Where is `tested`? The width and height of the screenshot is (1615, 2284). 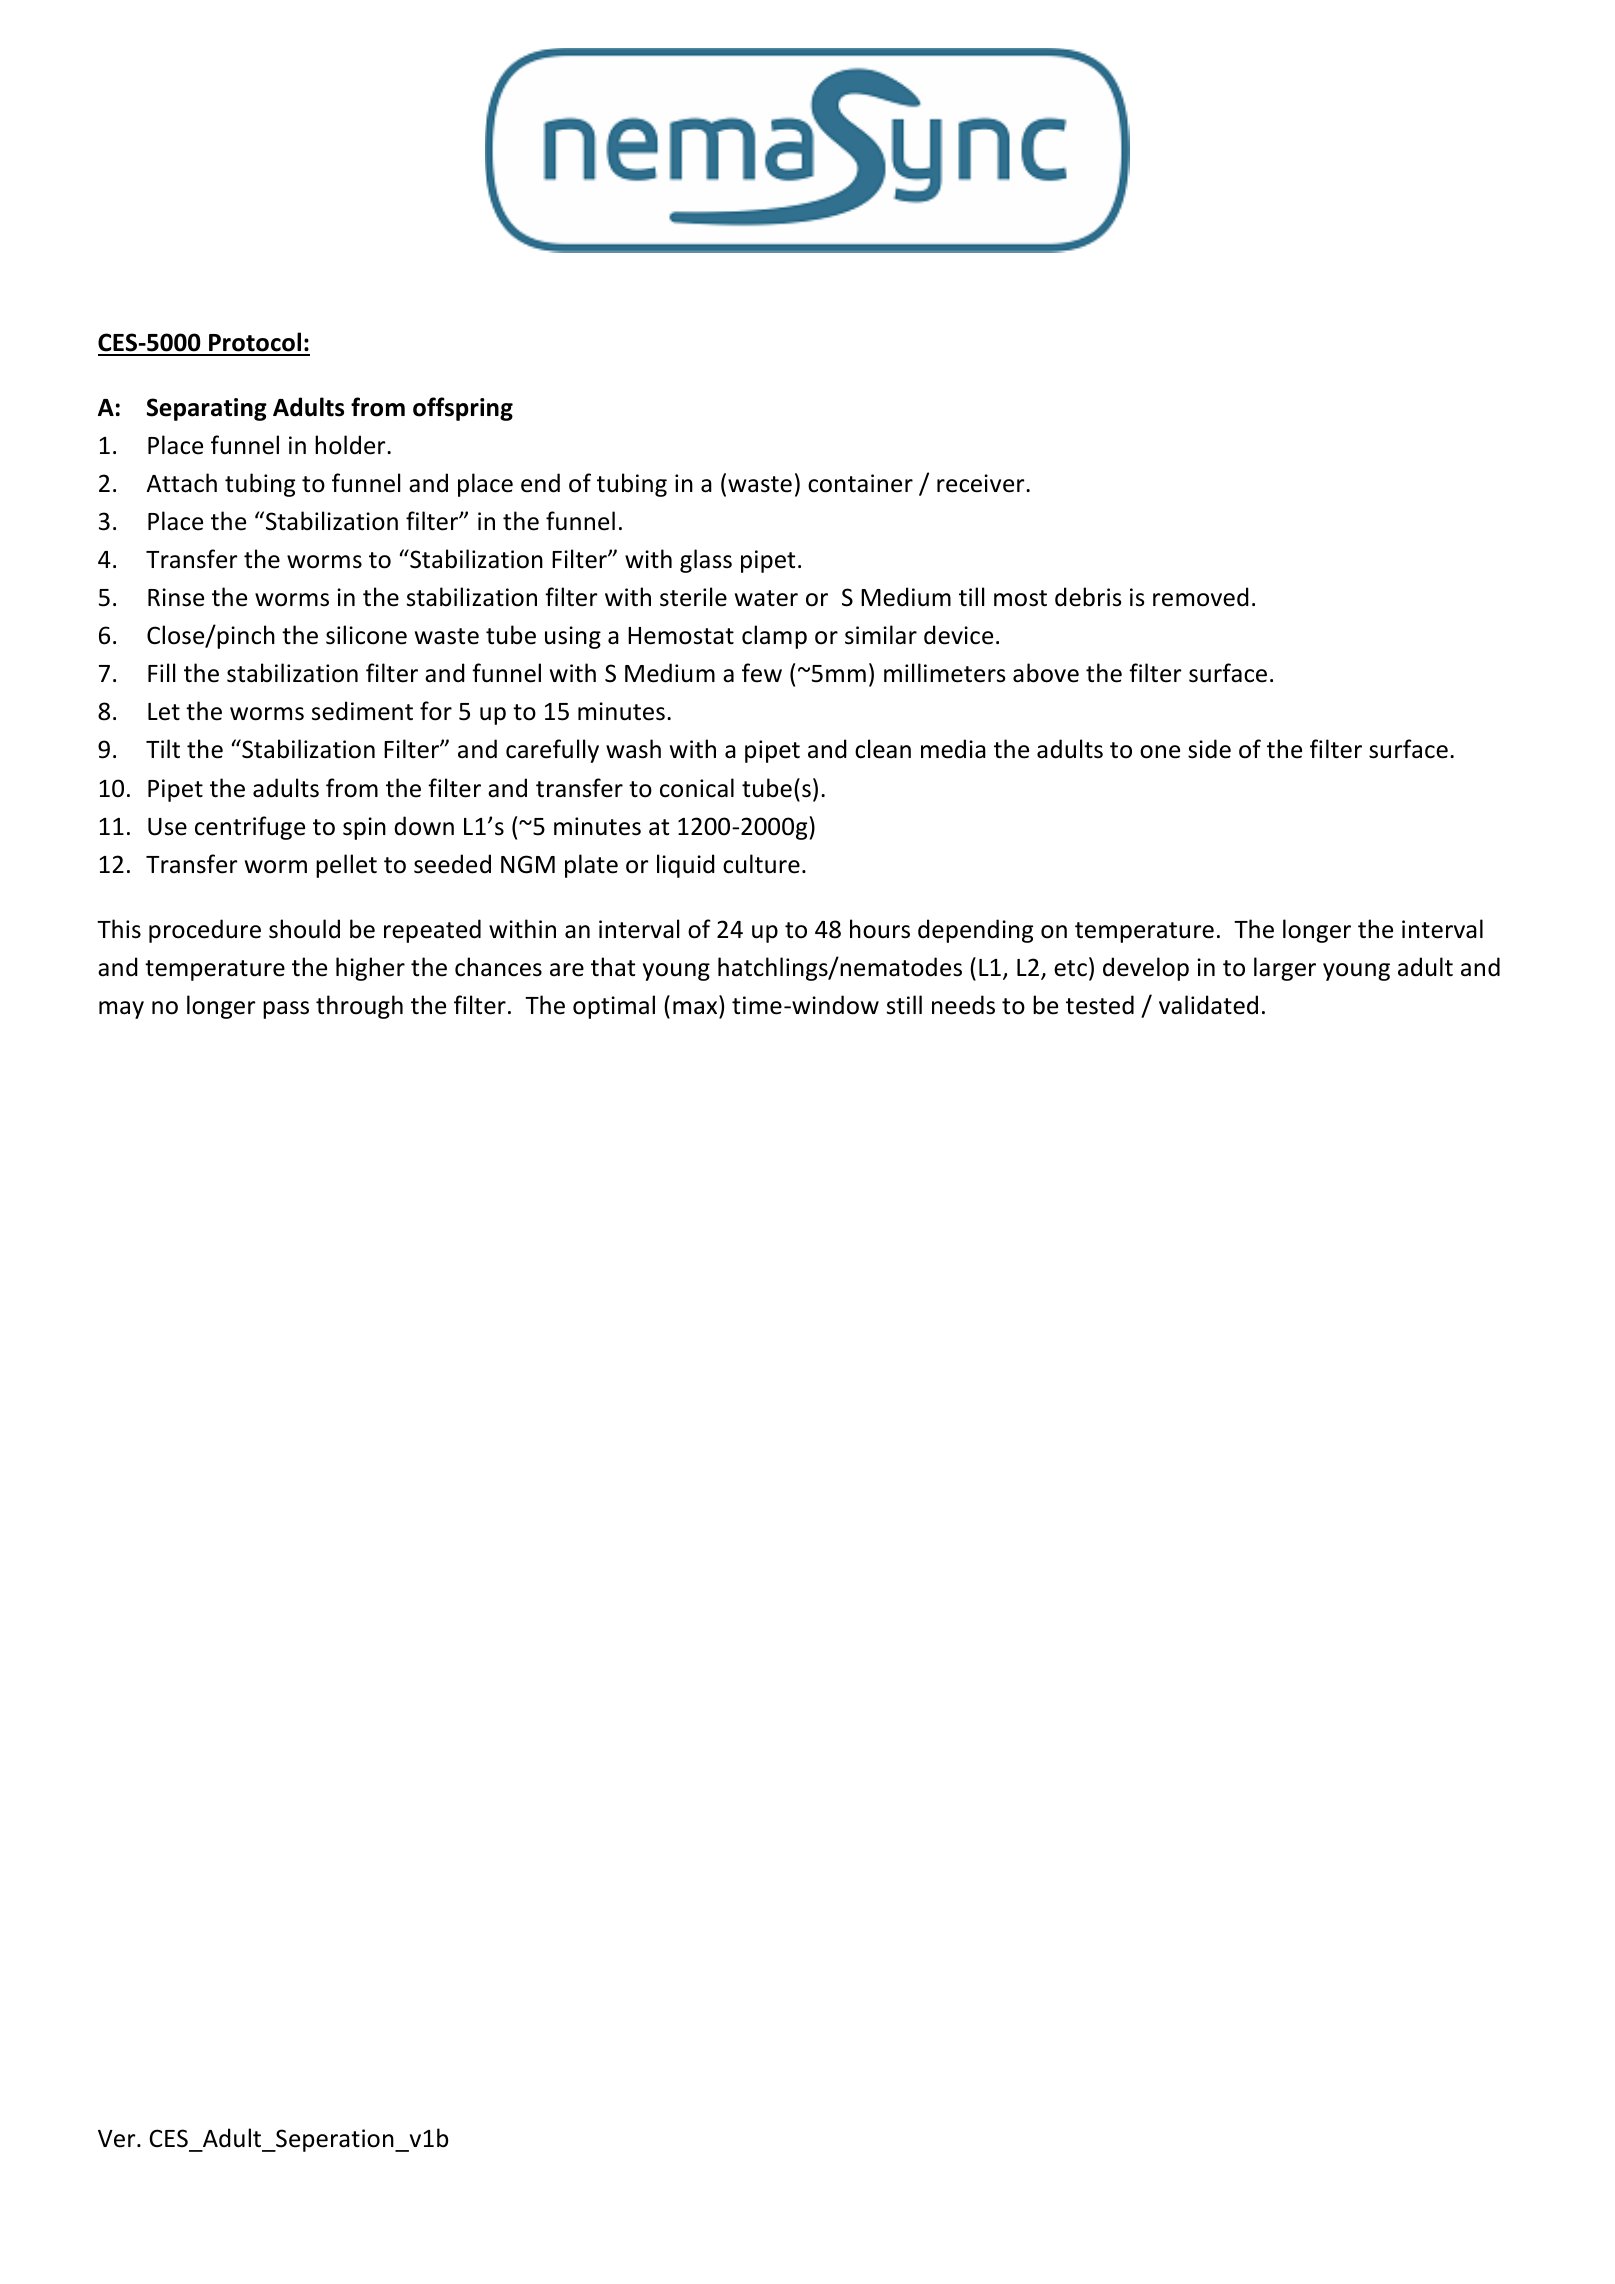
tested is located at coordinates (1100, 1005).
